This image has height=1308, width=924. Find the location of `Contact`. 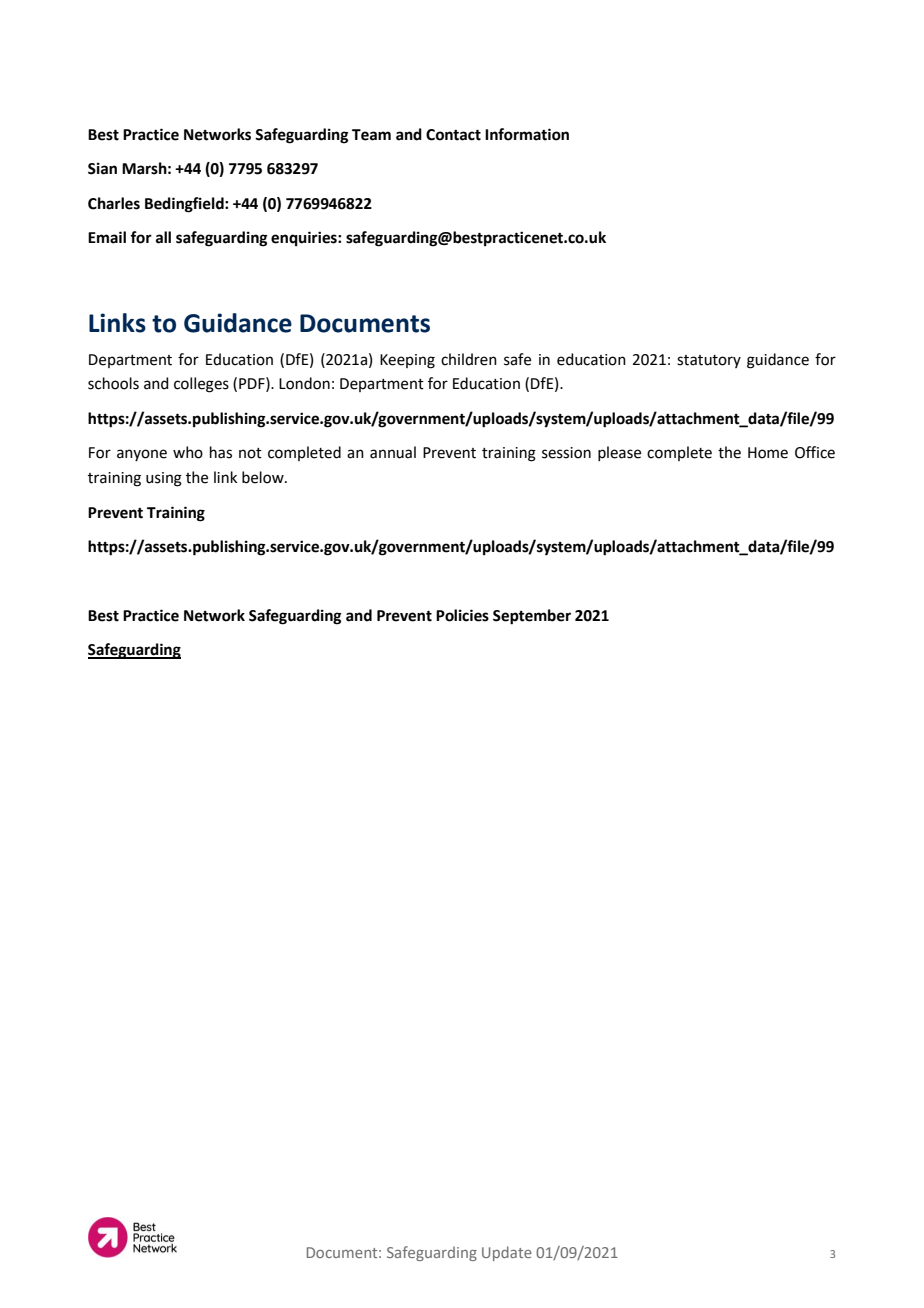

Contact is located at coordinates (453, 135).
